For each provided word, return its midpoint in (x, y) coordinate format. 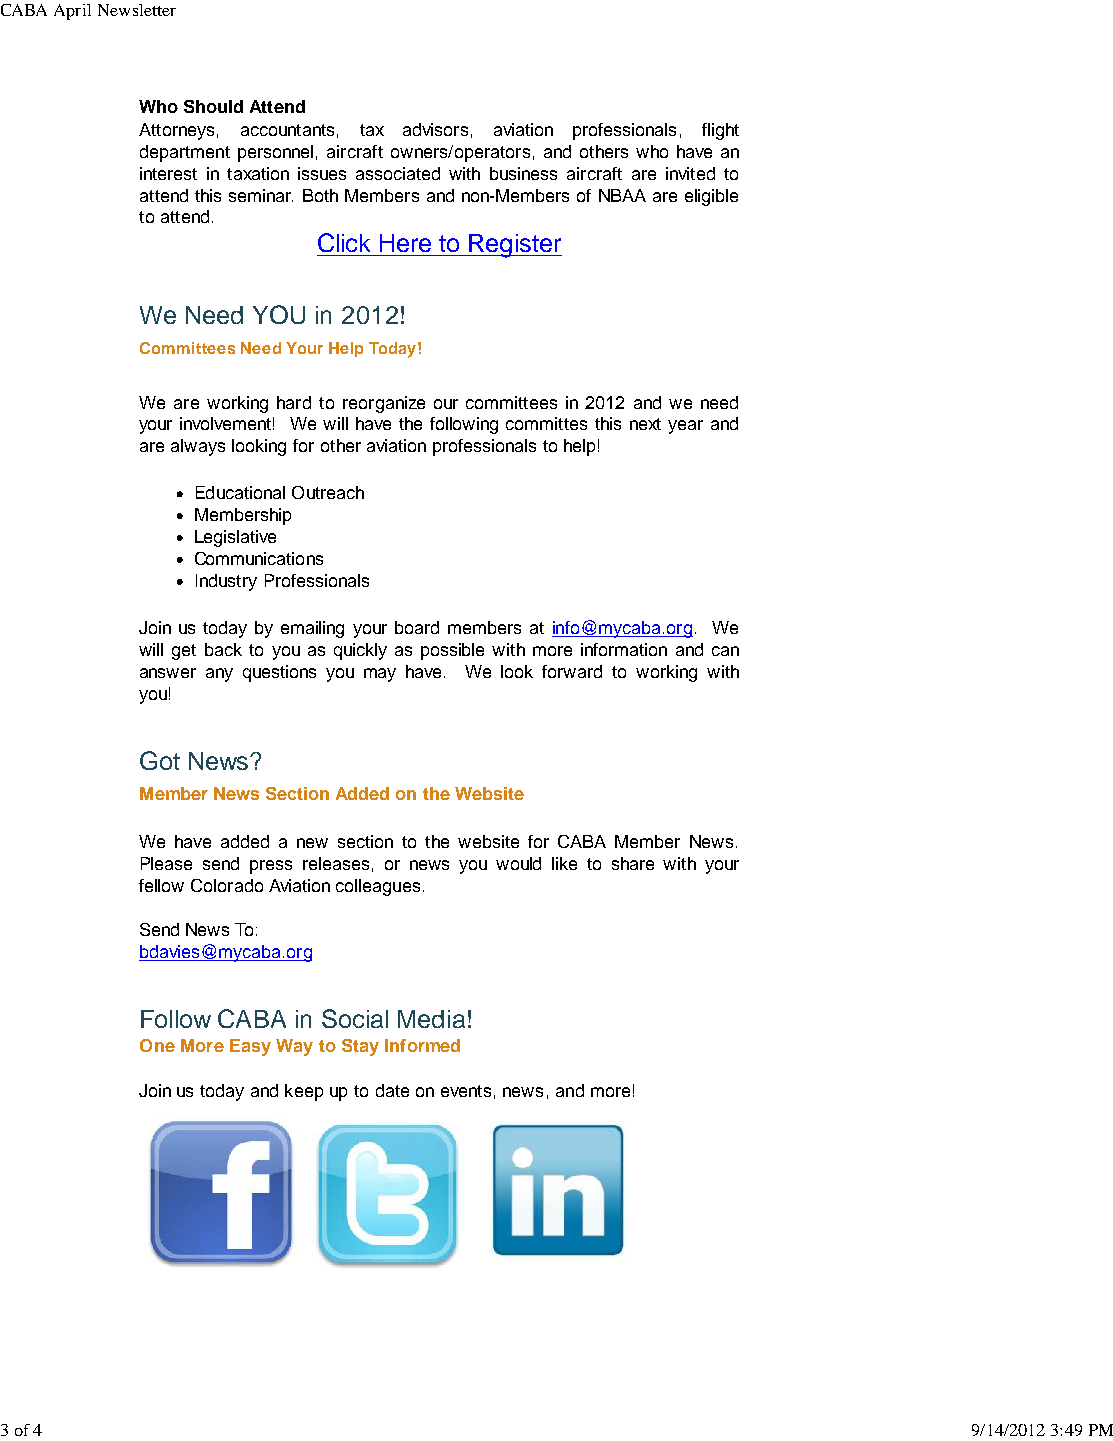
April (72, 12)
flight (720, 131)
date (392, 1090)
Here (405, 243)
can (725, 651)
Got (160, 760)
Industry (226, 582)
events (466, 1091)
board (417, 627)
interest (168, 173)
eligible (711, 197)
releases (336, 863)
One (157, 1045)
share (633, 863)
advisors (435, 129)
